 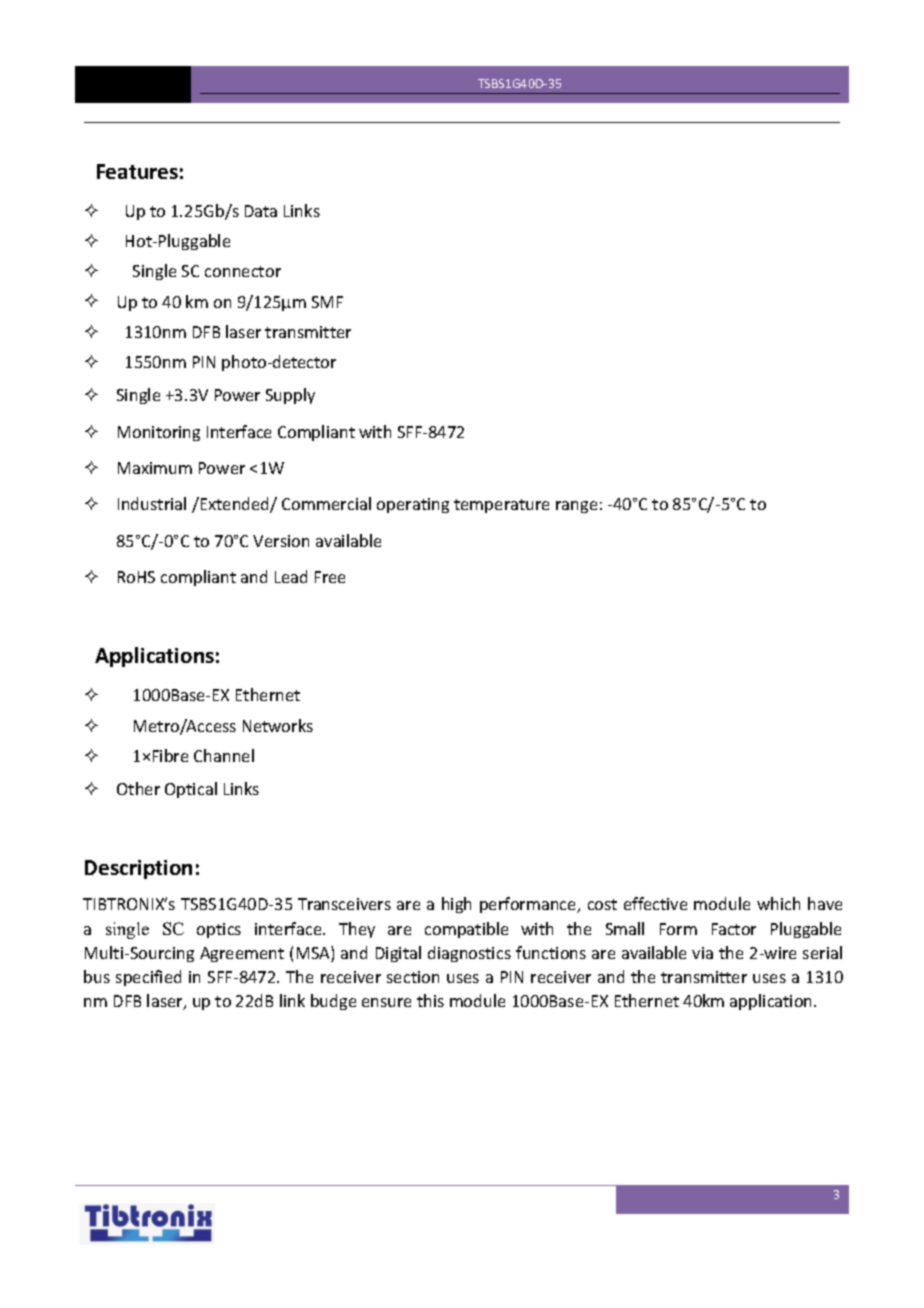 I want to click on diagnostics, so click(x=469, y=954).
